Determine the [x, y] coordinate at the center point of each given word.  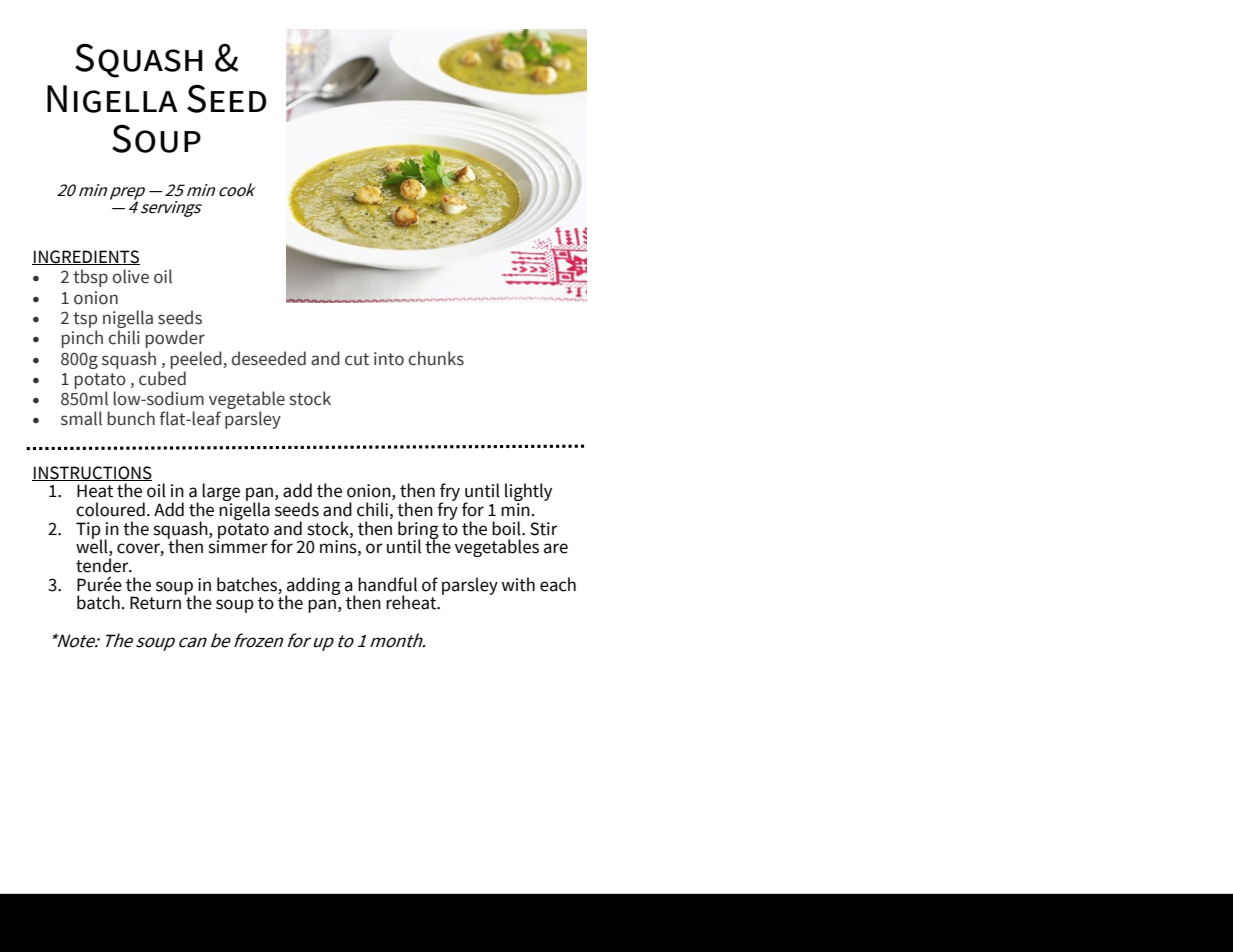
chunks [436, 358]
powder [175, 339]
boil [507, 528]
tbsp [90, 278]
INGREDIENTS [86, 257]
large [221, 493]
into [389, 359]
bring [418, 531]
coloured [110, 509]
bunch [131, 418]
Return [155, 603]
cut [357, 359]
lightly [528, 493]
